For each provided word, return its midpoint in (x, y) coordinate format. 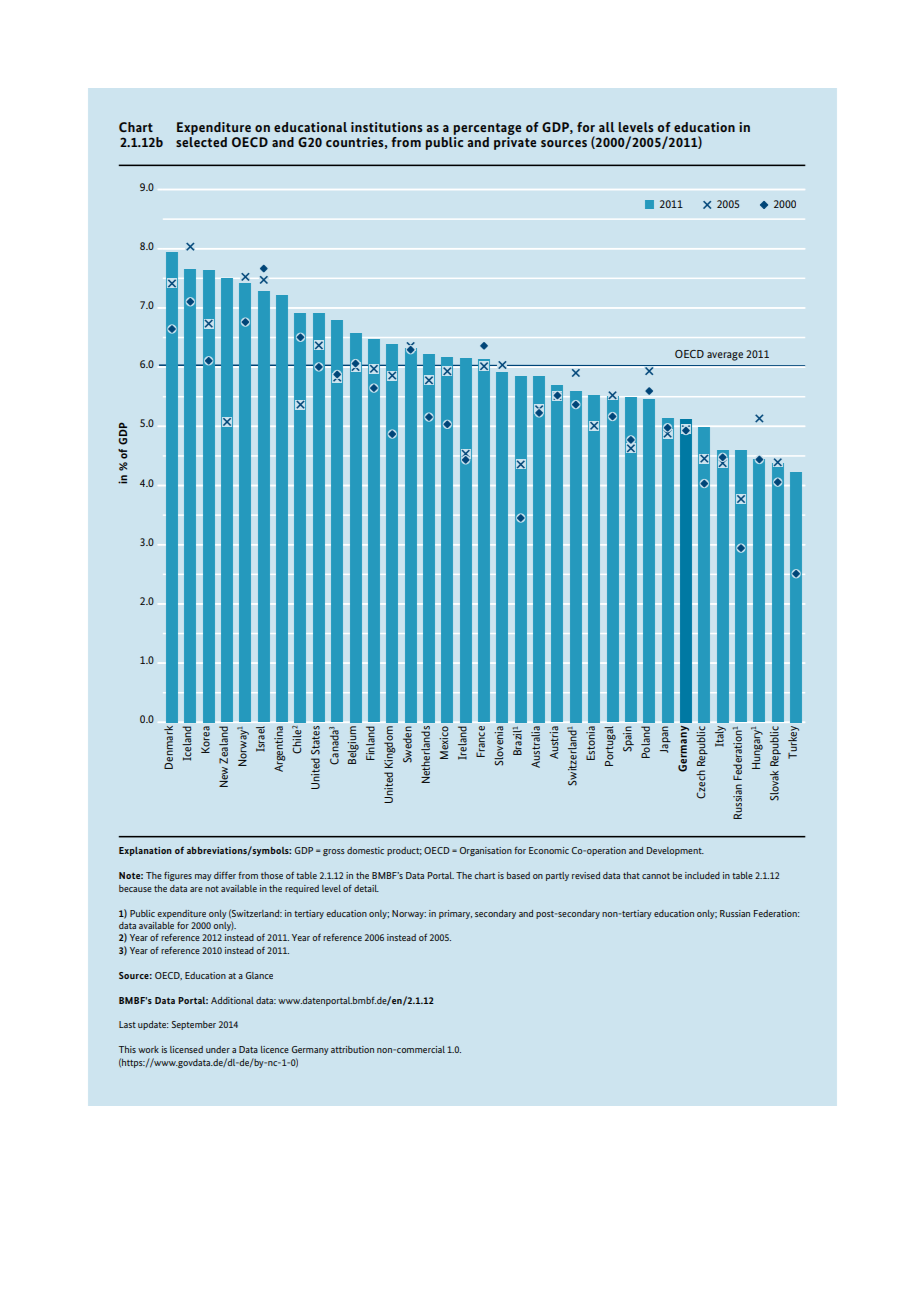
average (725, 356)
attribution (352, 1049)
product (404, 851)
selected (201, 142)
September (194, 1025)
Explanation (145, 851)
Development (675, 851)
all (607, 127)
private (515, 143)
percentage (487, 129)
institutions (387, 127)
